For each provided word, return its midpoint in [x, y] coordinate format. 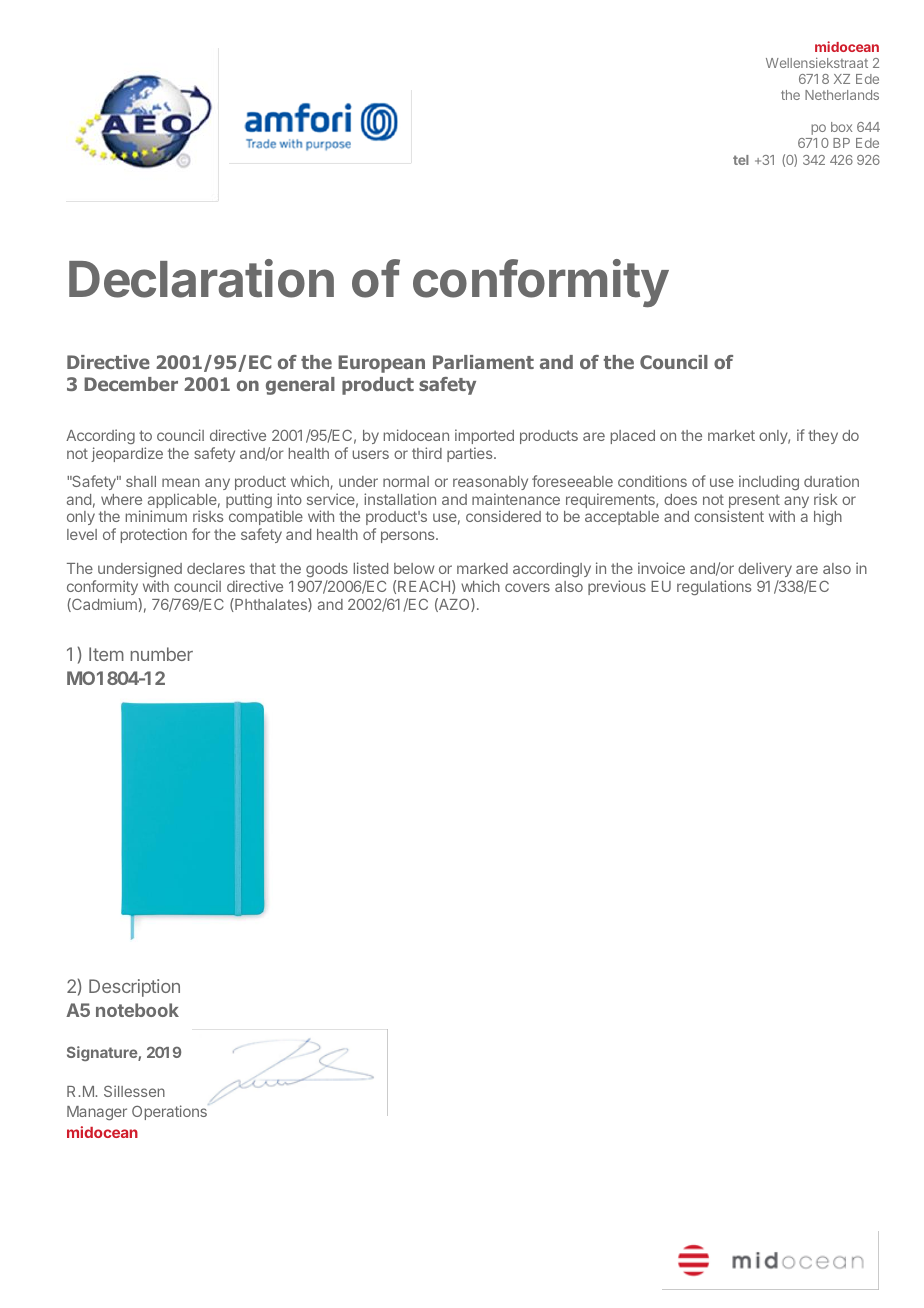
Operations [170, 1112]
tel [741, 160]
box [841, 127]
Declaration [201, 278]
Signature [103, 1053]
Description [134, 988]
